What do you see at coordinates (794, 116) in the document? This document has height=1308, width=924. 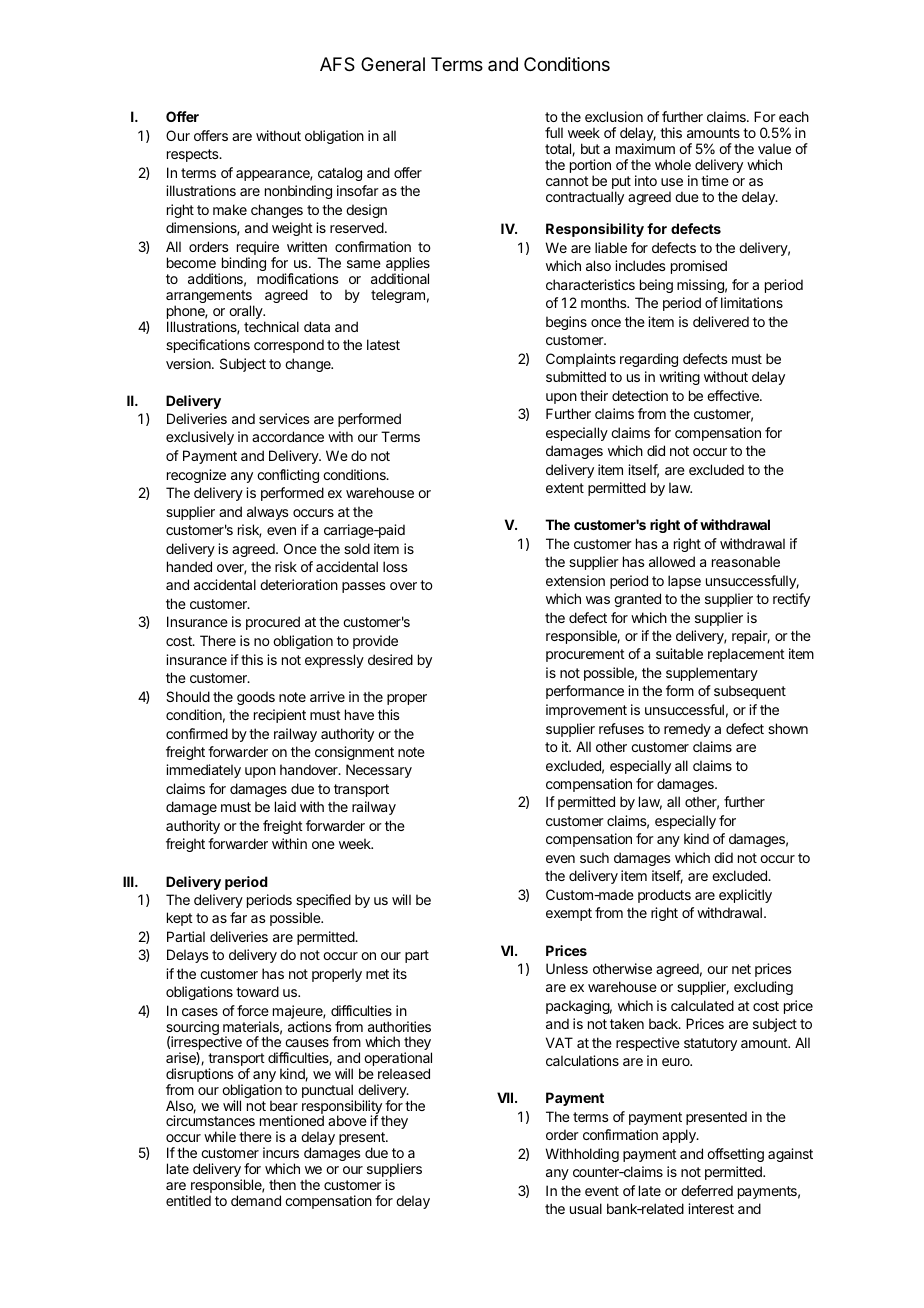 I see `each` at bounding box center [794, 116].
